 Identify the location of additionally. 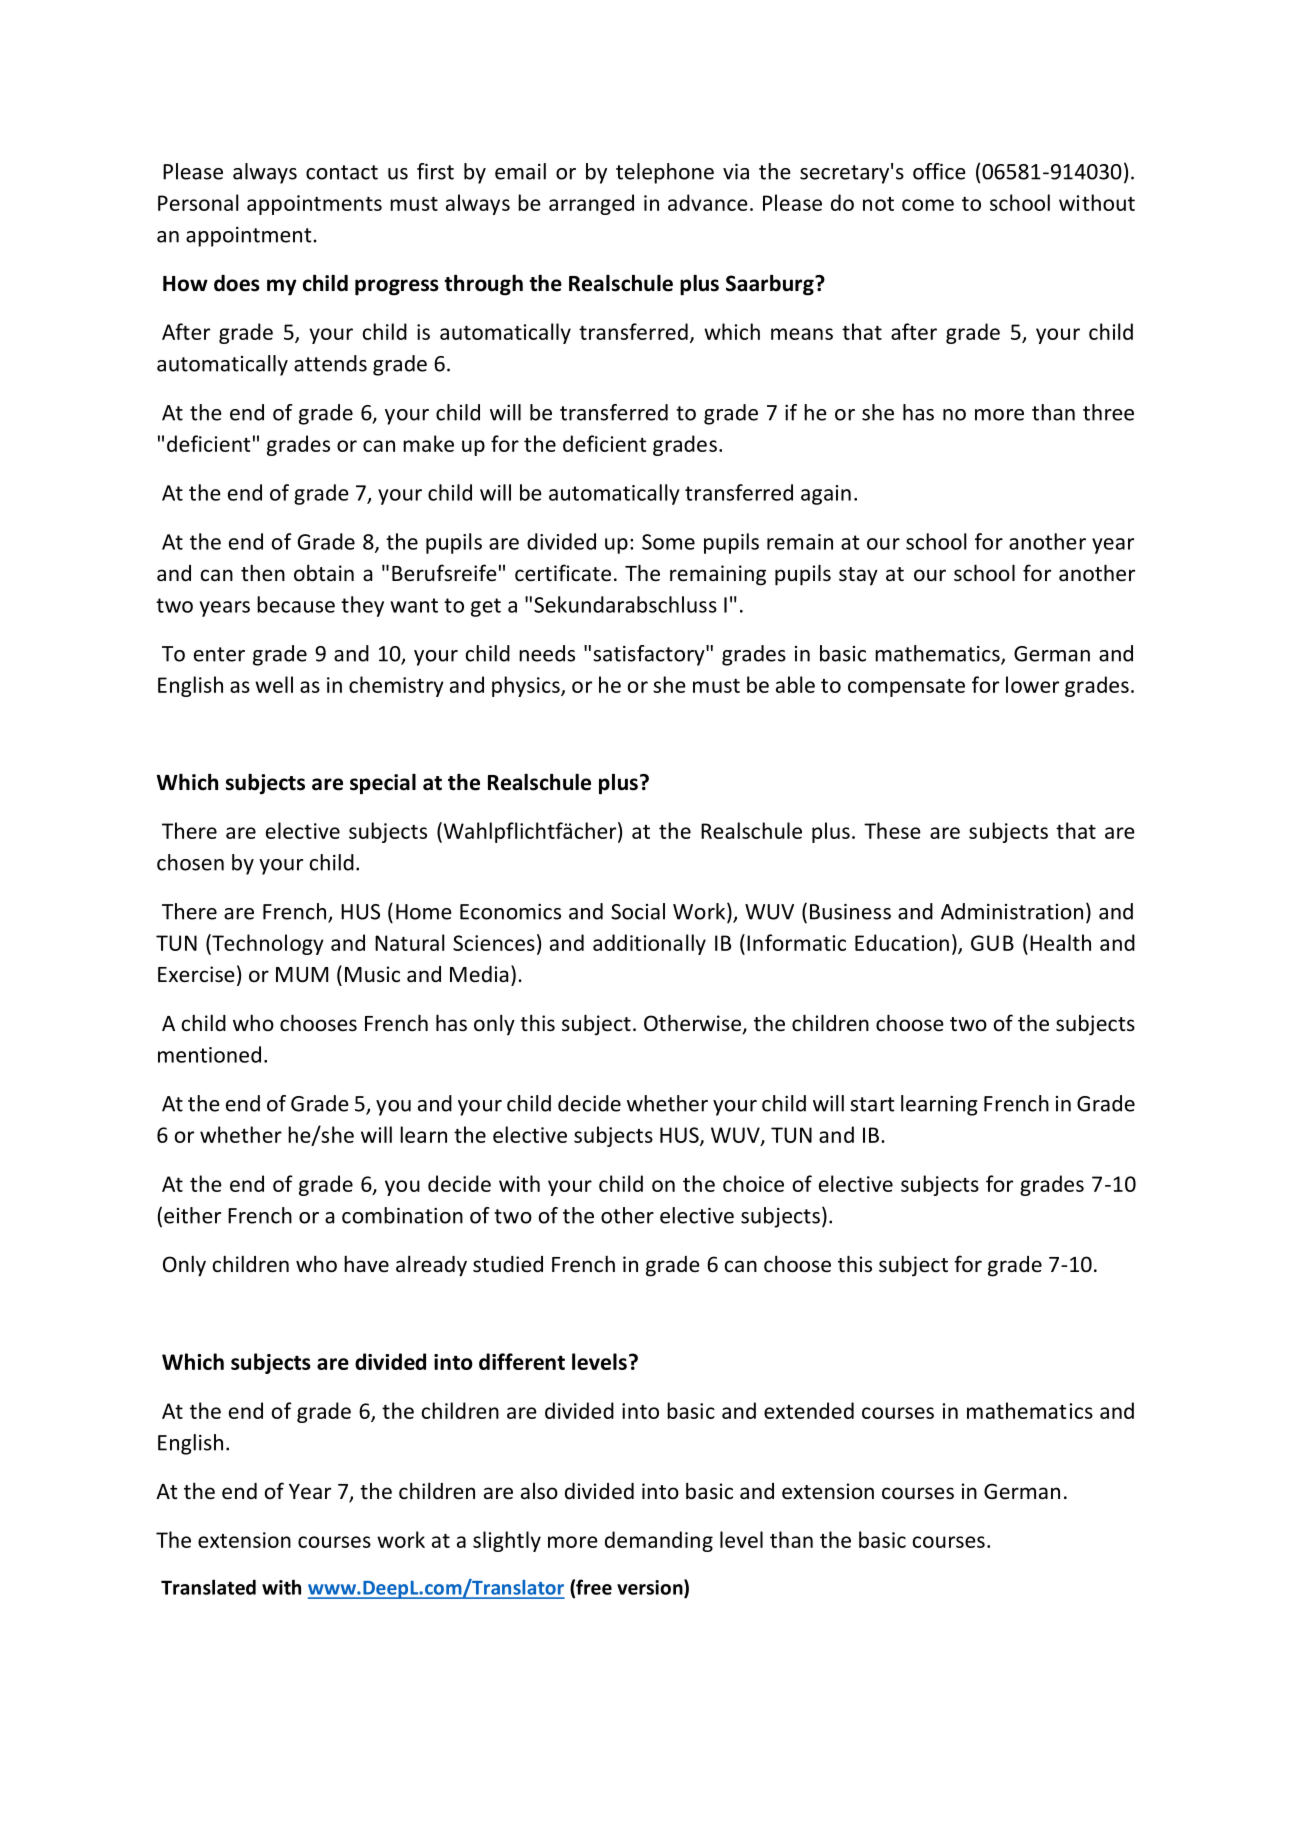
(649, 944).
